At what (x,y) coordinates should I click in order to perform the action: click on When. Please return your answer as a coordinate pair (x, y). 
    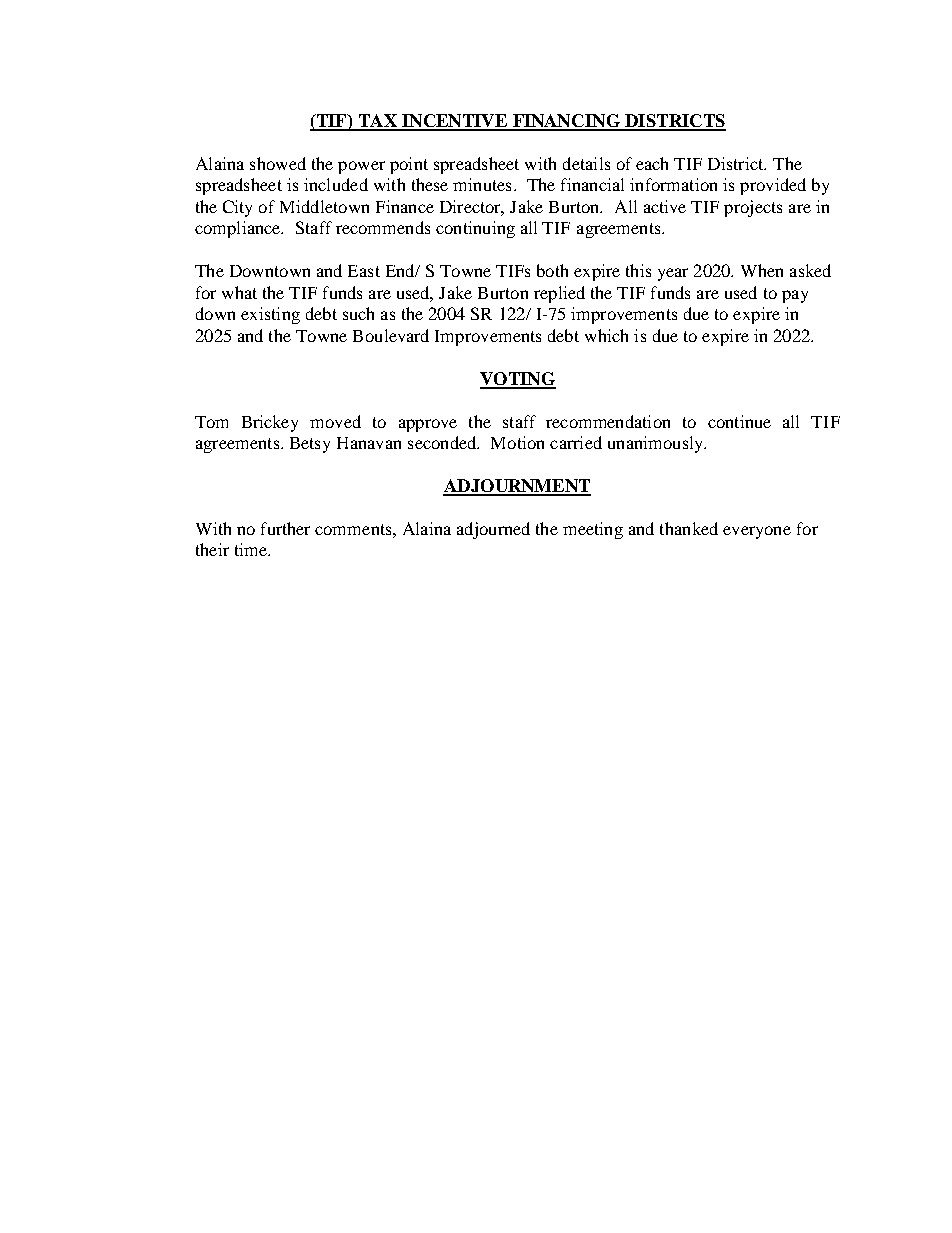
    Looking at the image, I should click on (762, 270).
